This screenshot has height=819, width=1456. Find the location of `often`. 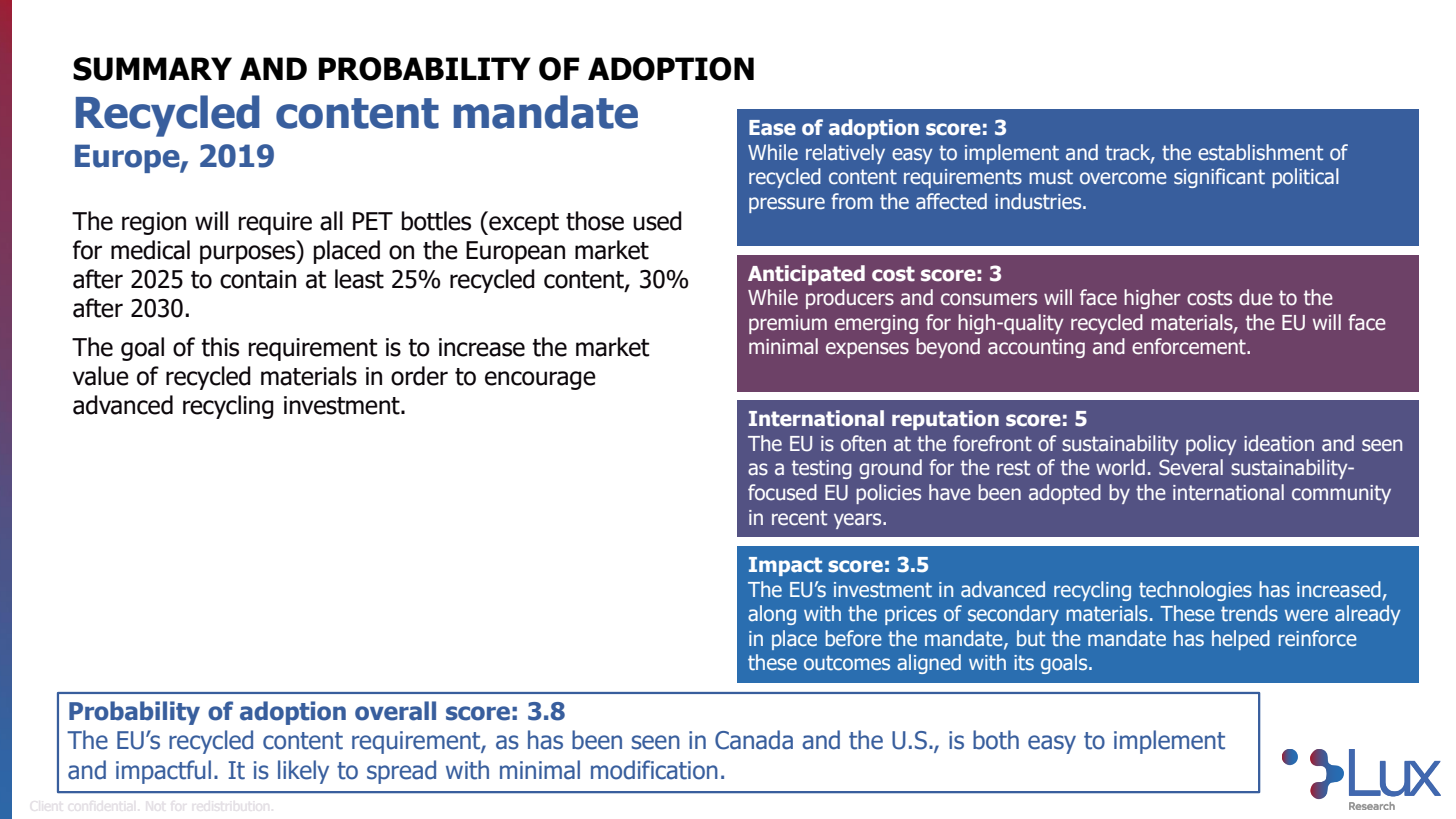

often is located at coordinates (863, 443).
